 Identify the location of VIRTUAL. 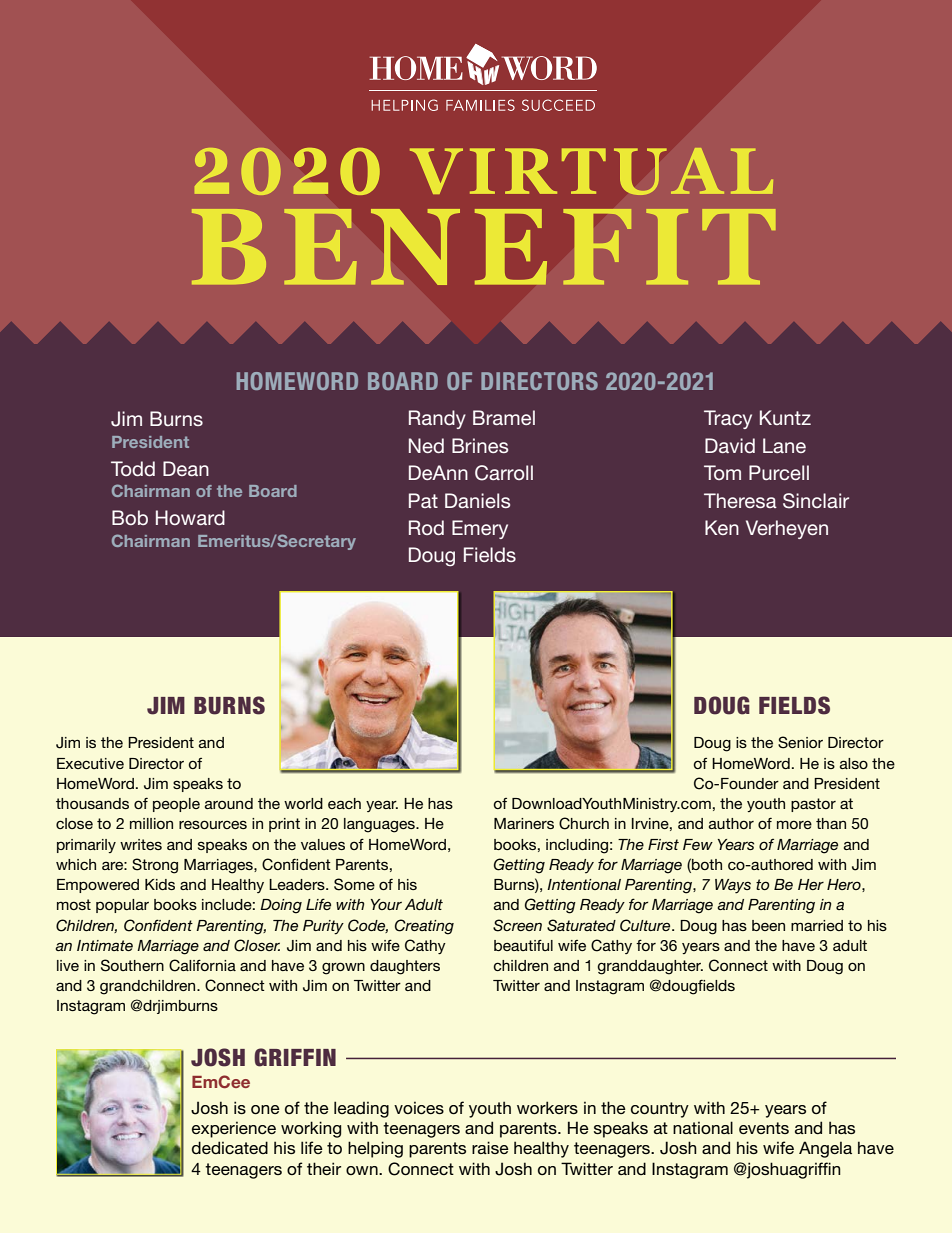
(592, 171).
